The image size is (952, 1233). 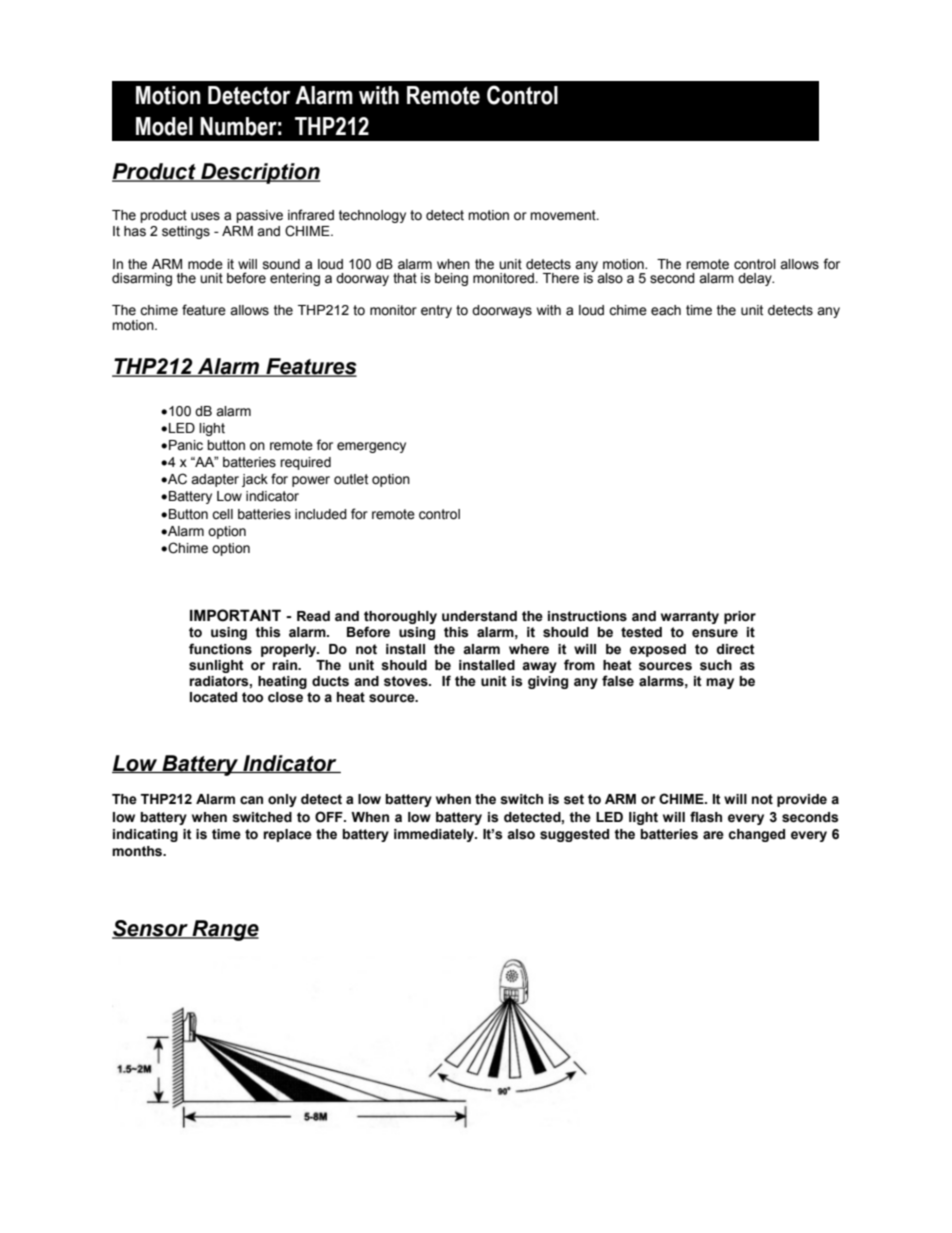 What do you see at coordinates (740, 617) in the screenshot?
I see `prior` at bounding box center [740, 617].
